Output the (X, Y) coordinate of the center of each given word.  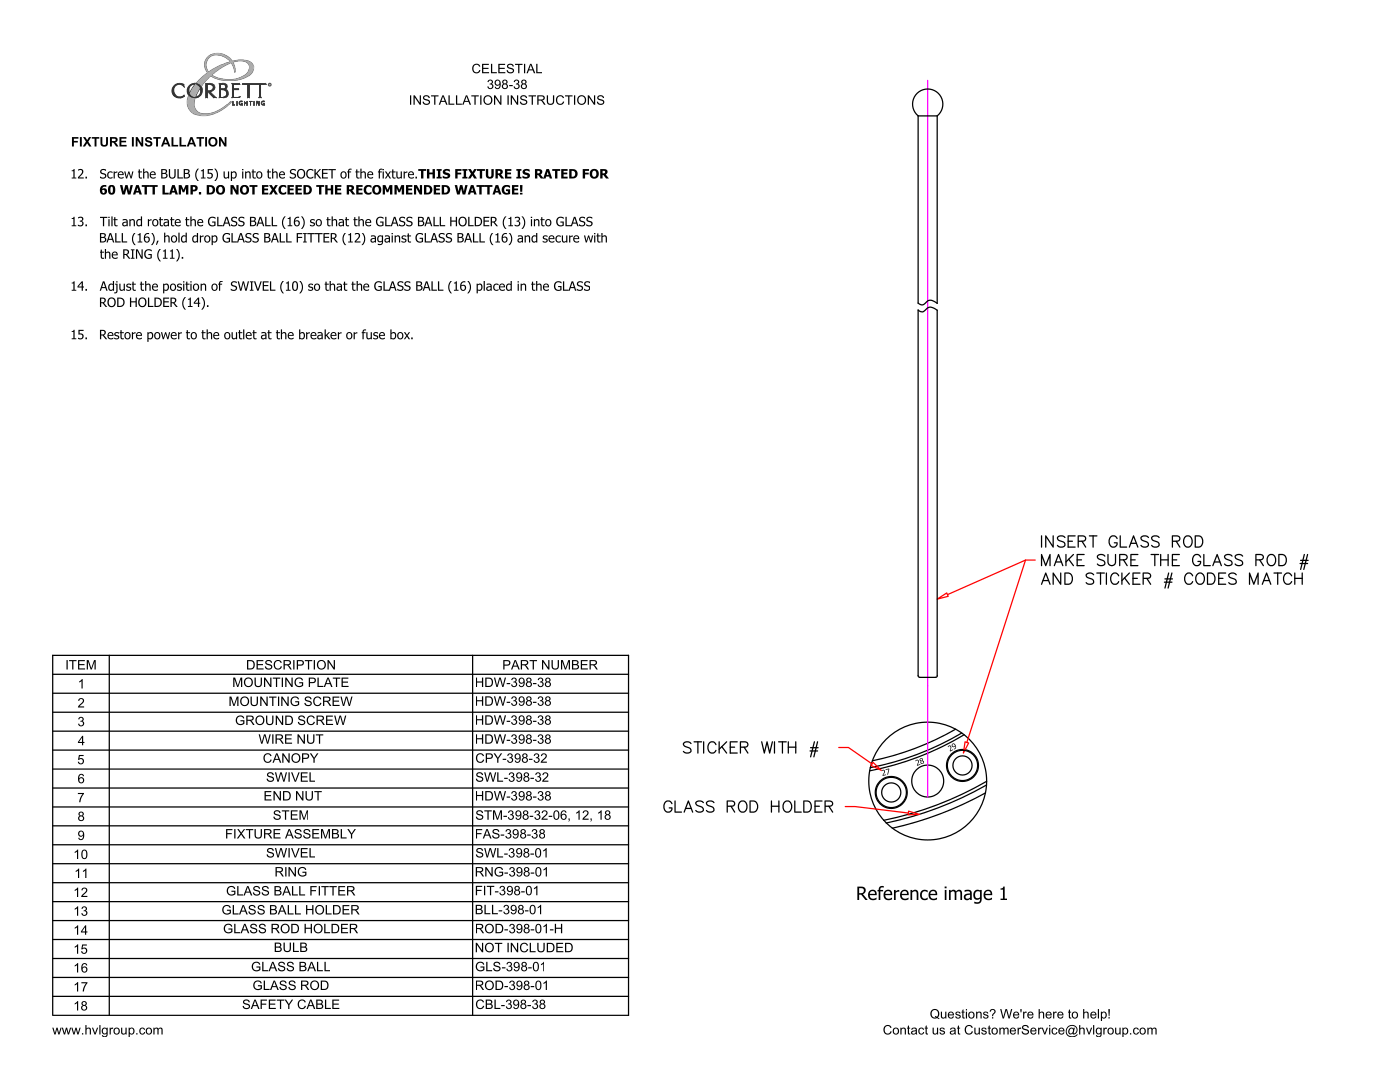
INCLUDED (540, 947)
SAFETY (268, 1004)
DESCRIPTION (291, 665)
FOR (595, 174)
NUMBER (569, 665)
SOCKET (312, 174)
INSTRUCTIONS (556, 100)
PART (520, 665)
